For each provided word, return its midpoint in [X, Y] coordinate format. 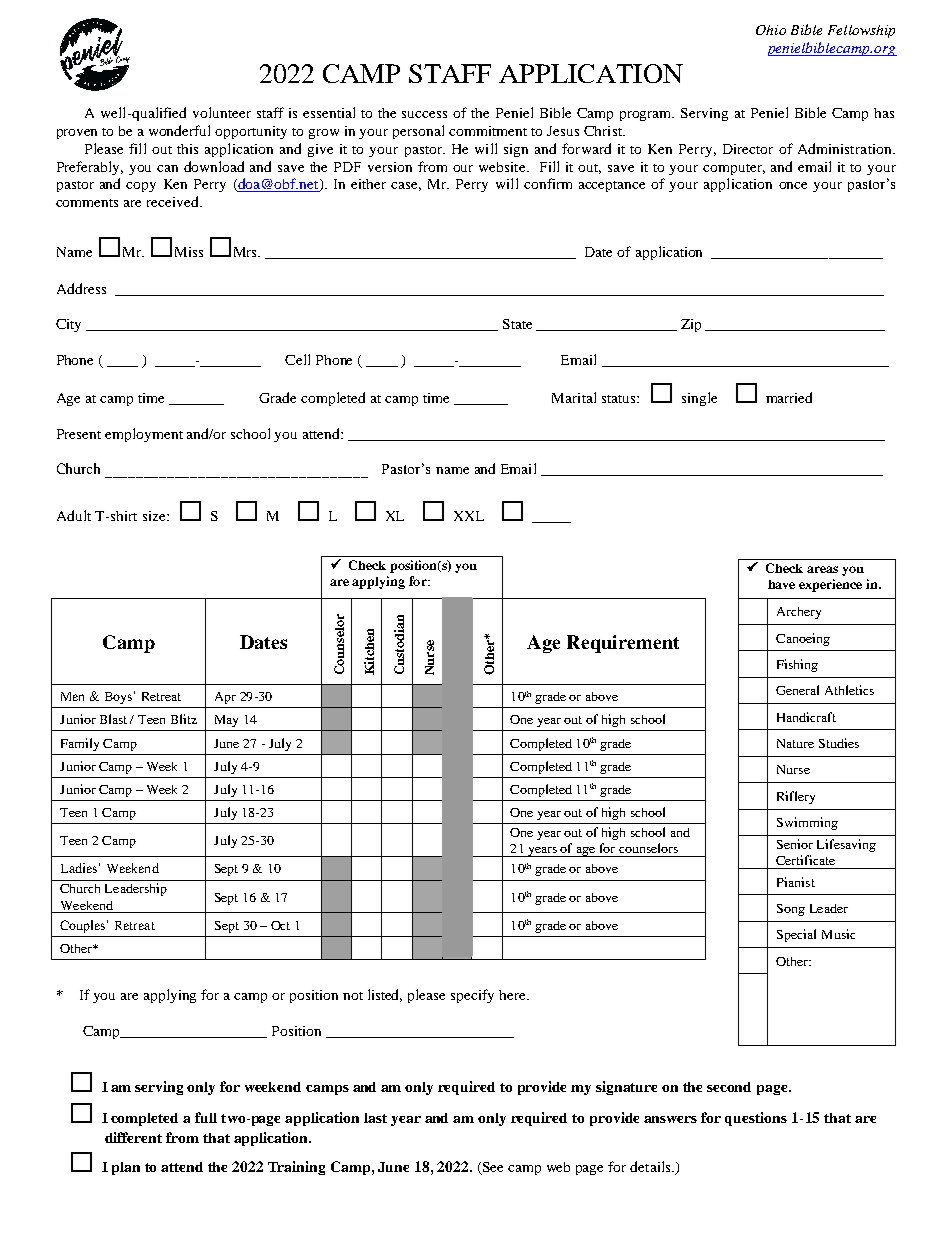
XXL [469, 516]
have [781, 584]
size [155, 516]
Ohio [771, 30]
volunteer [222, 112]
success [424, 114]
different [133, 1137]
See [491, 1168]
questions [756, 1119]
